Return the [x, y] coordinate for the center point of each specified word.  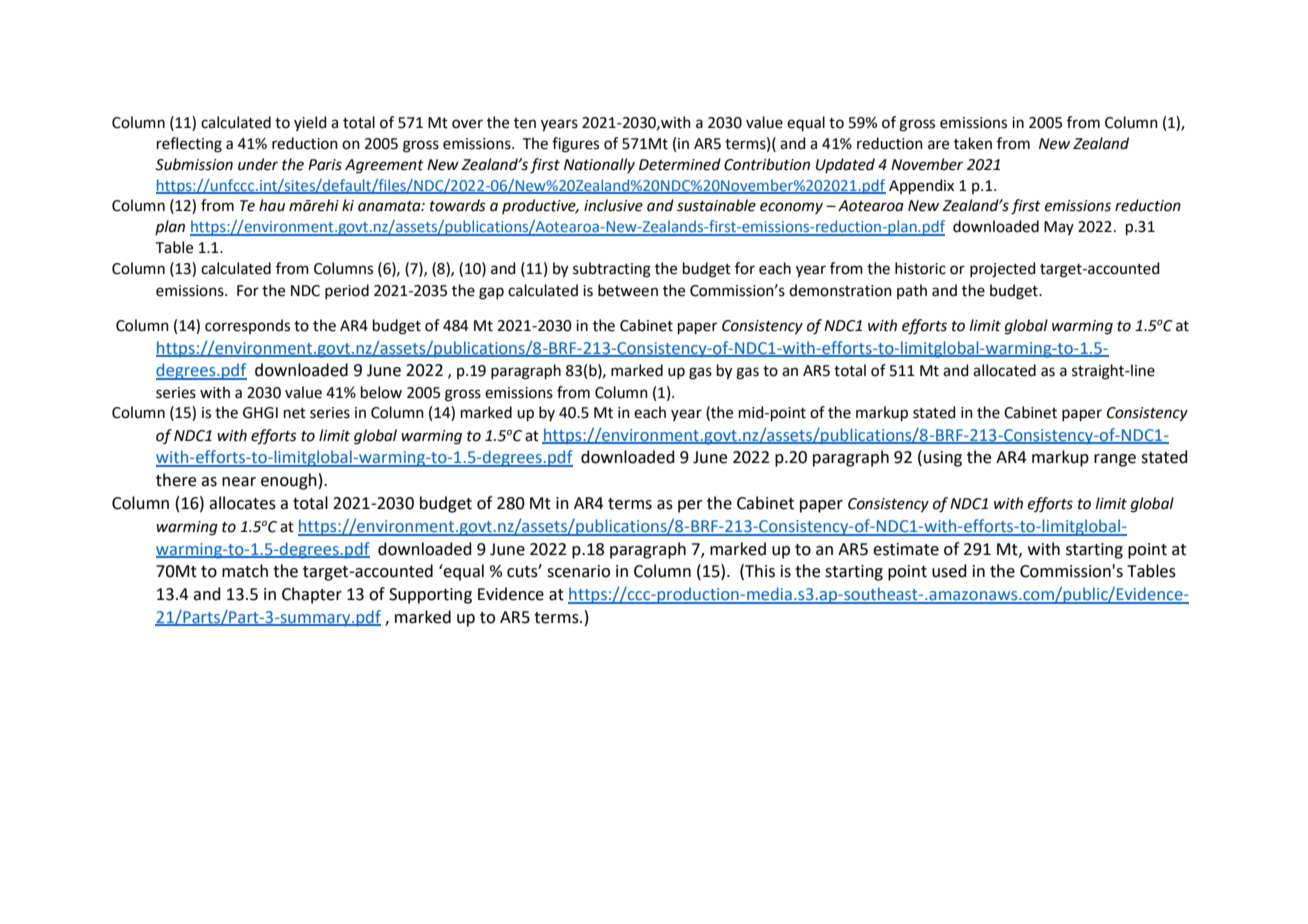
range [1115, 460]
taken [973, 143]
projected [1003, 270]
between [628, 290]
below [381, 392]
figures [575, 145]
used [949, 571]
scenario [578, 571]
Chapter [312, 595]
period [347, 291]
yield [310, 123]
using [943, 459]
